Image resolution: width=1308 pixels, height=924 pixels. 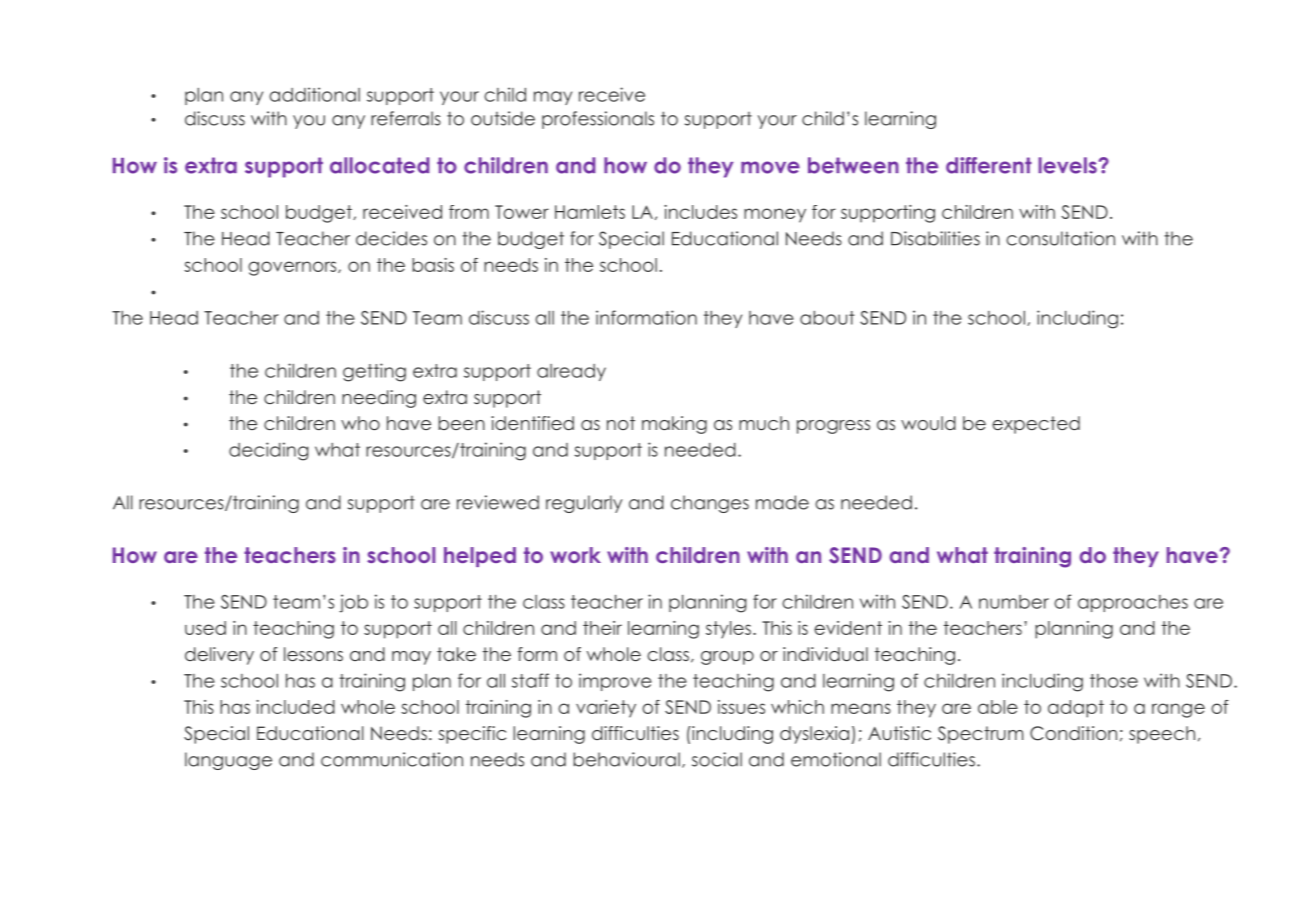 What do you see at coordinates (1067, 165) in the screenshot?
I see `levels` at bounding box center [1067, 165].
